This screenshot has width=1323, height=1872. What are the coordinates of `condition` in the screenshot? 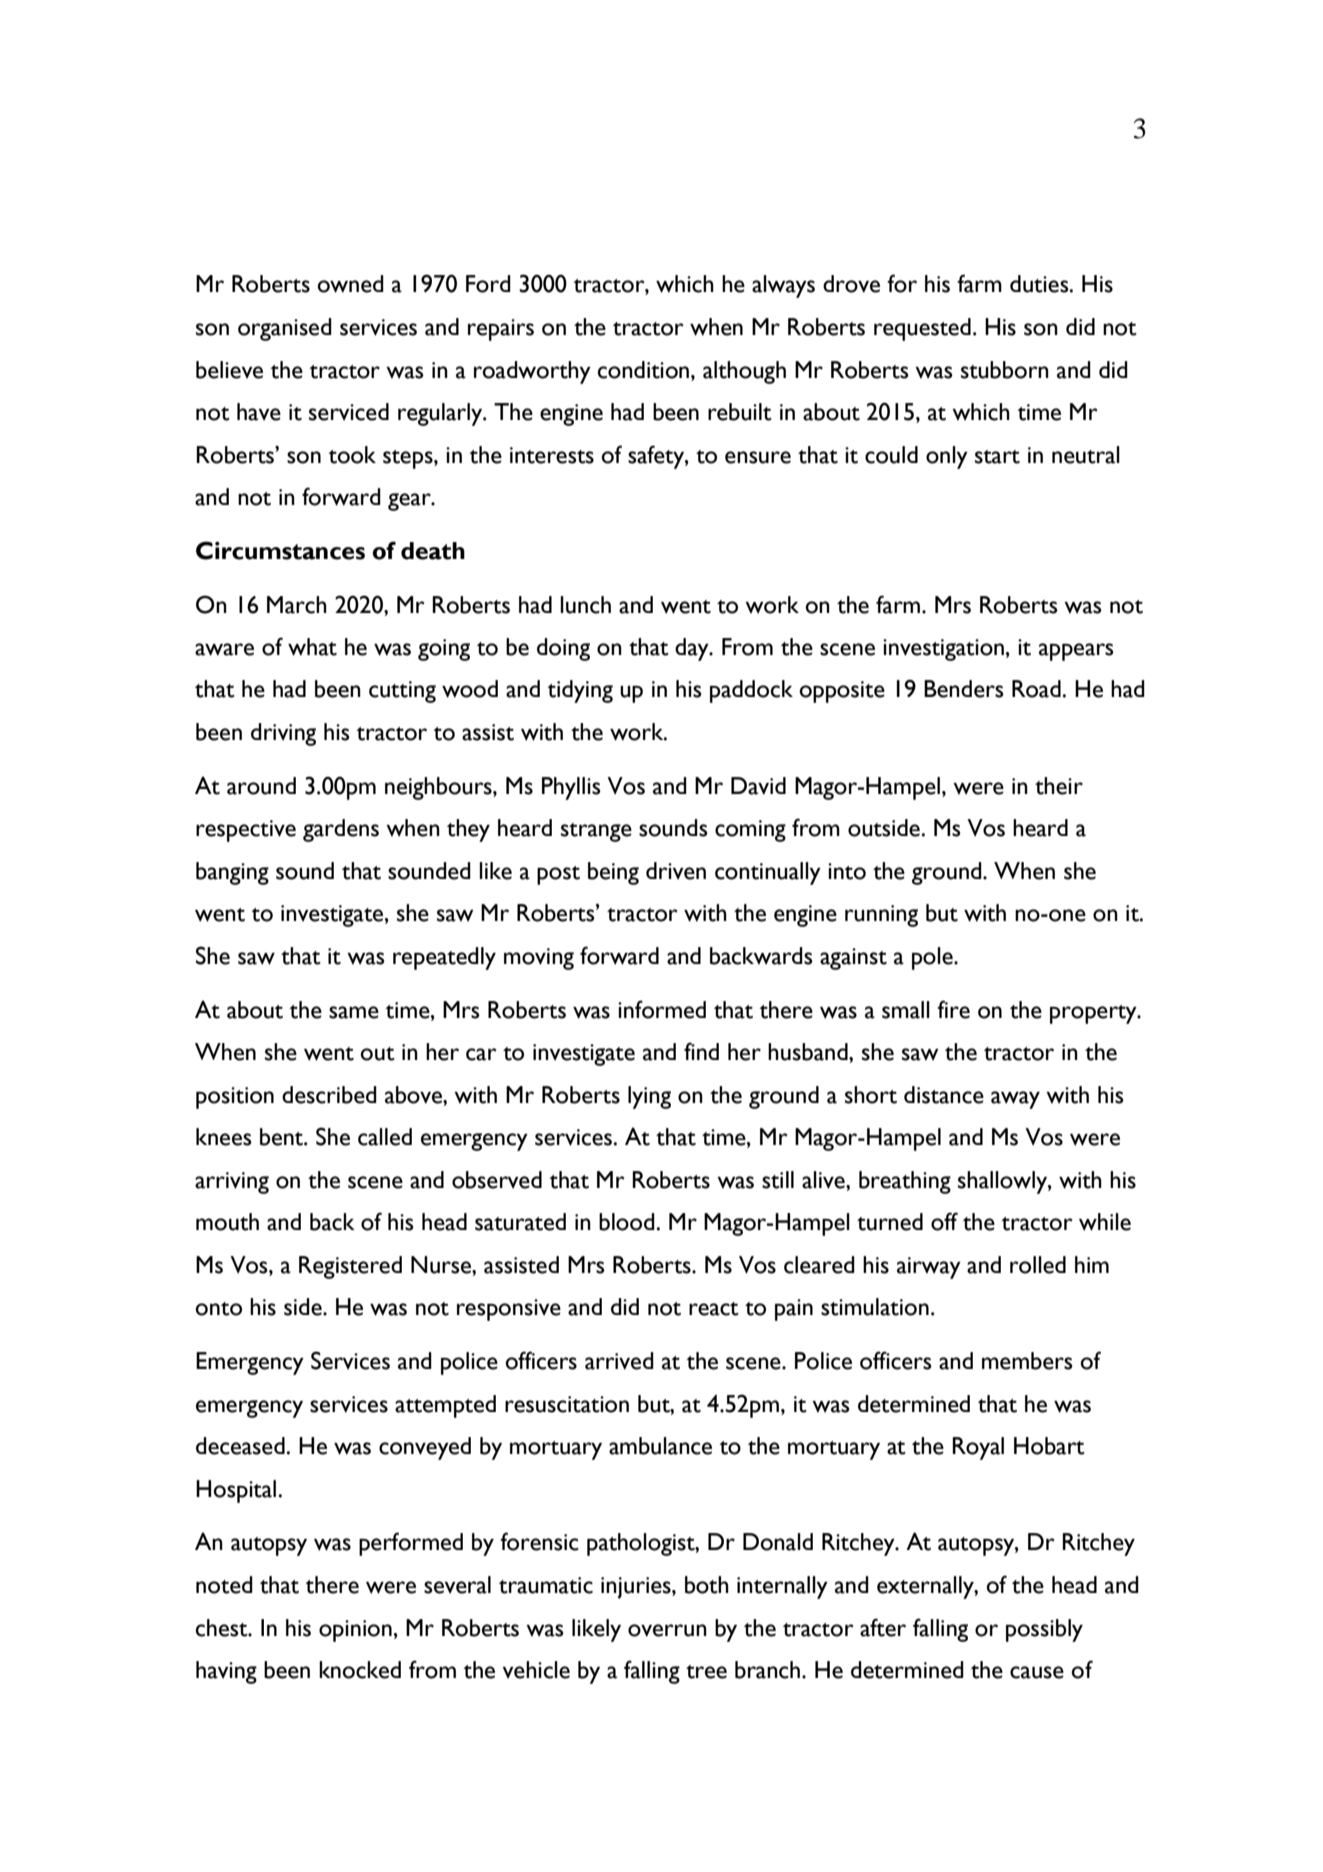 It's located at (645, 370).
